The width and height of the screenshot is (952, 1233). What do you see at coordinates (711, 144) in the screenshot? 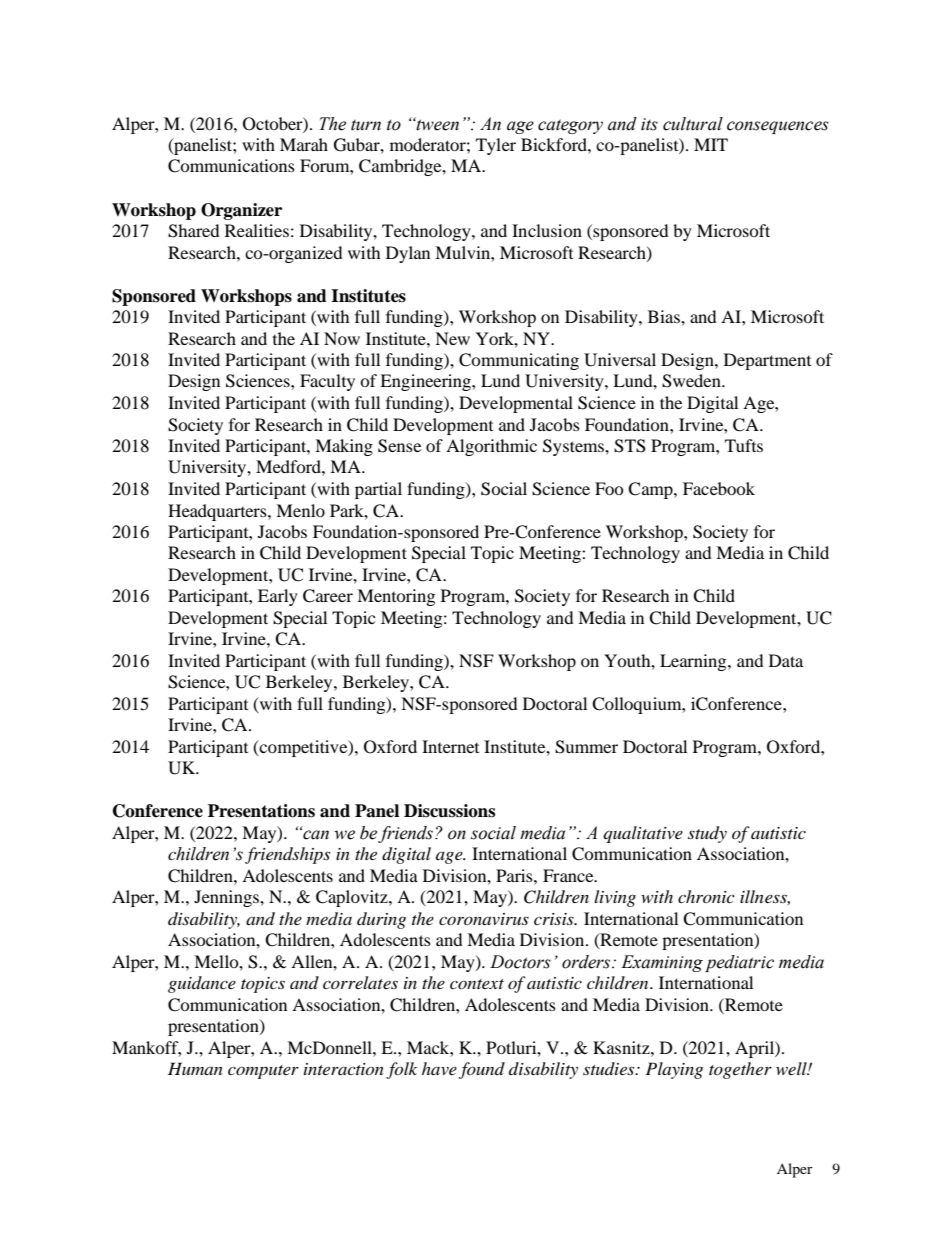
I see `MIT` at bounding box center [711, 144].
